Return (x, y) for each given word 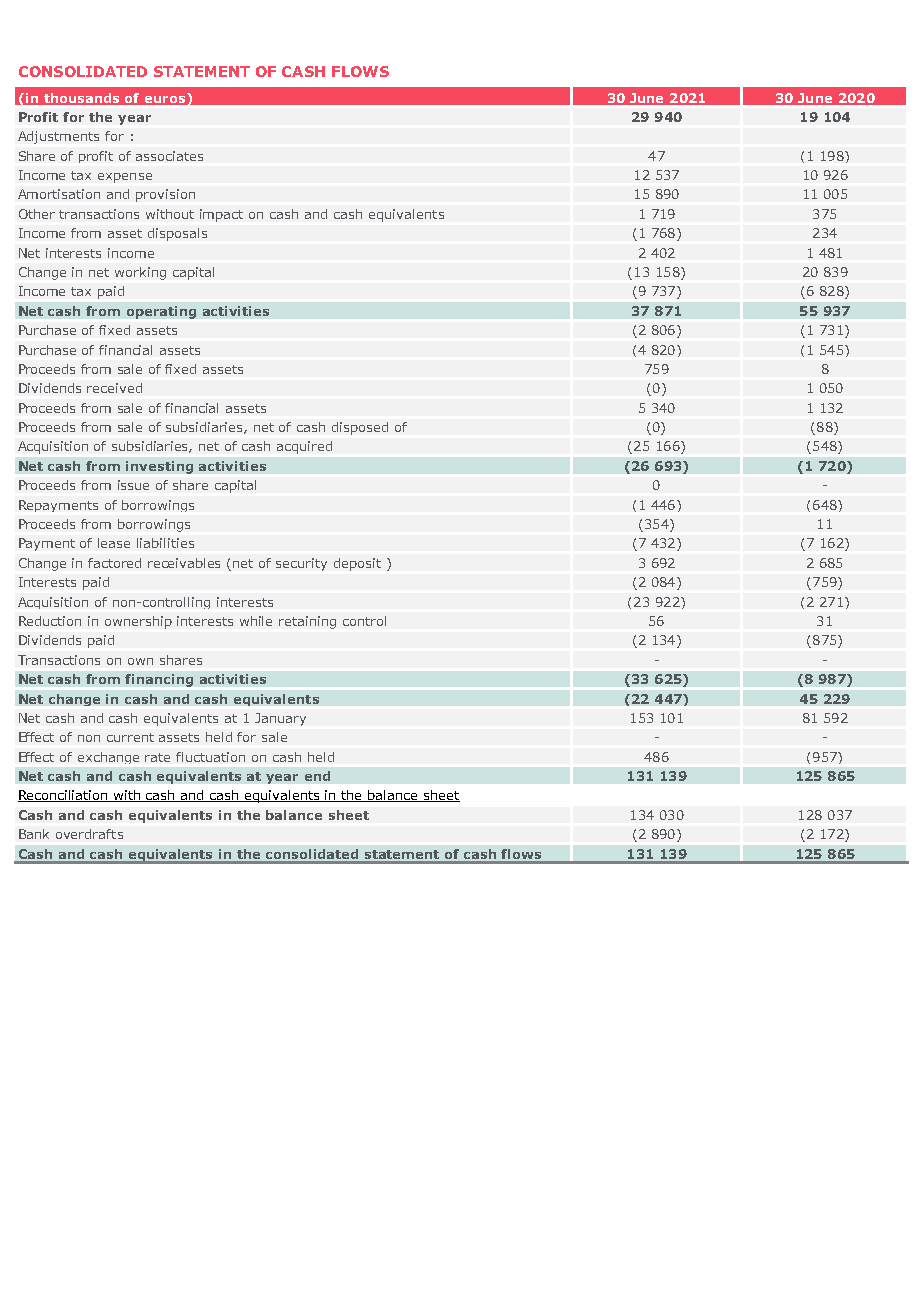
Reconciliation (64, 796)
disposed (360, 428)
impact (221, 215)
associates (169, 156)
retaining (307, 622)
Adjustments (58, 137)
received (114, 388)
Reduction (50, 621)
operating (161, 312)
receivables (184, 563)
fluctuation (210, 757)
